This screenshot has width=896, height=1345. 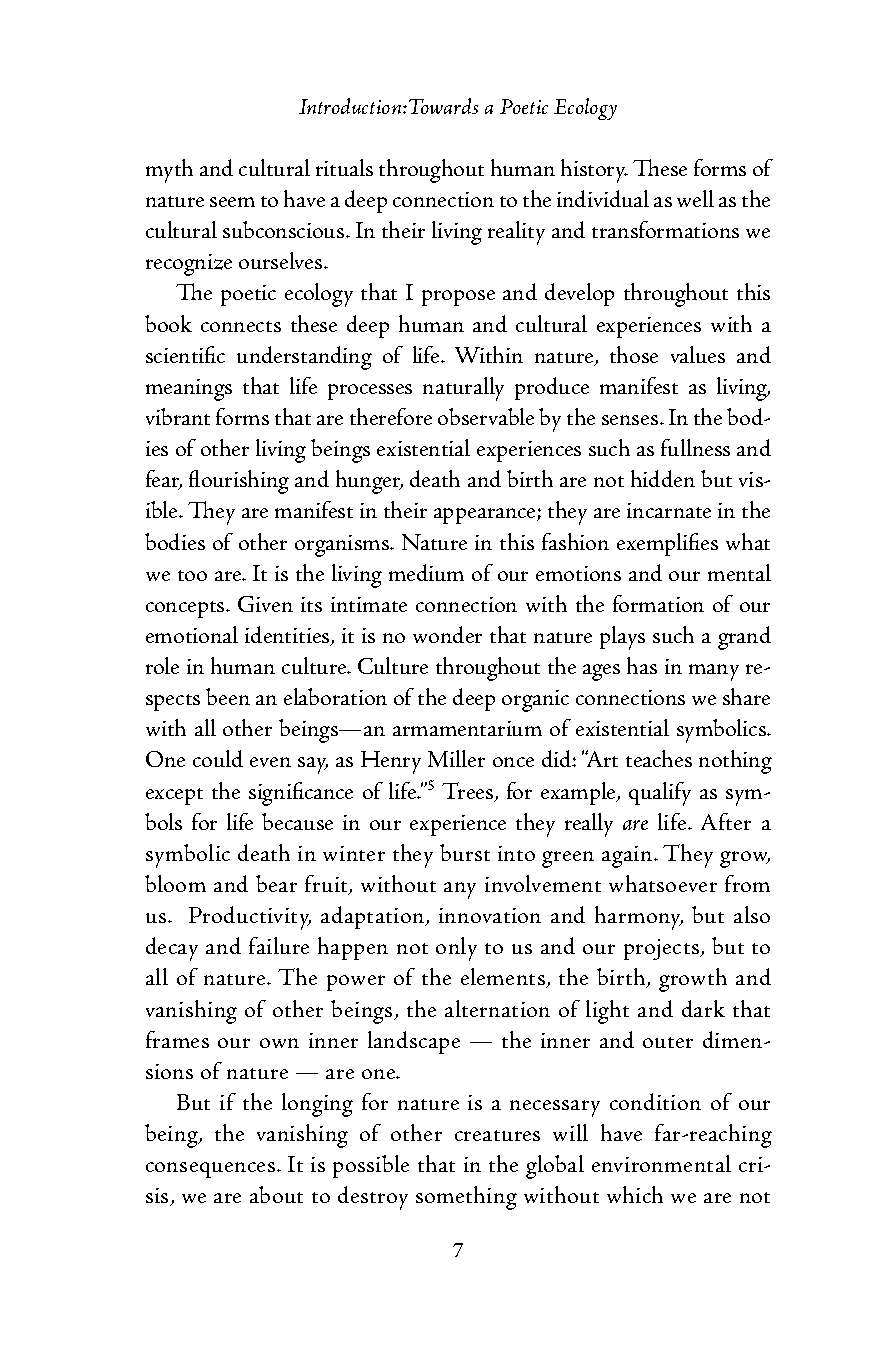 I want to click on observable, so click(x=486, y=416).
